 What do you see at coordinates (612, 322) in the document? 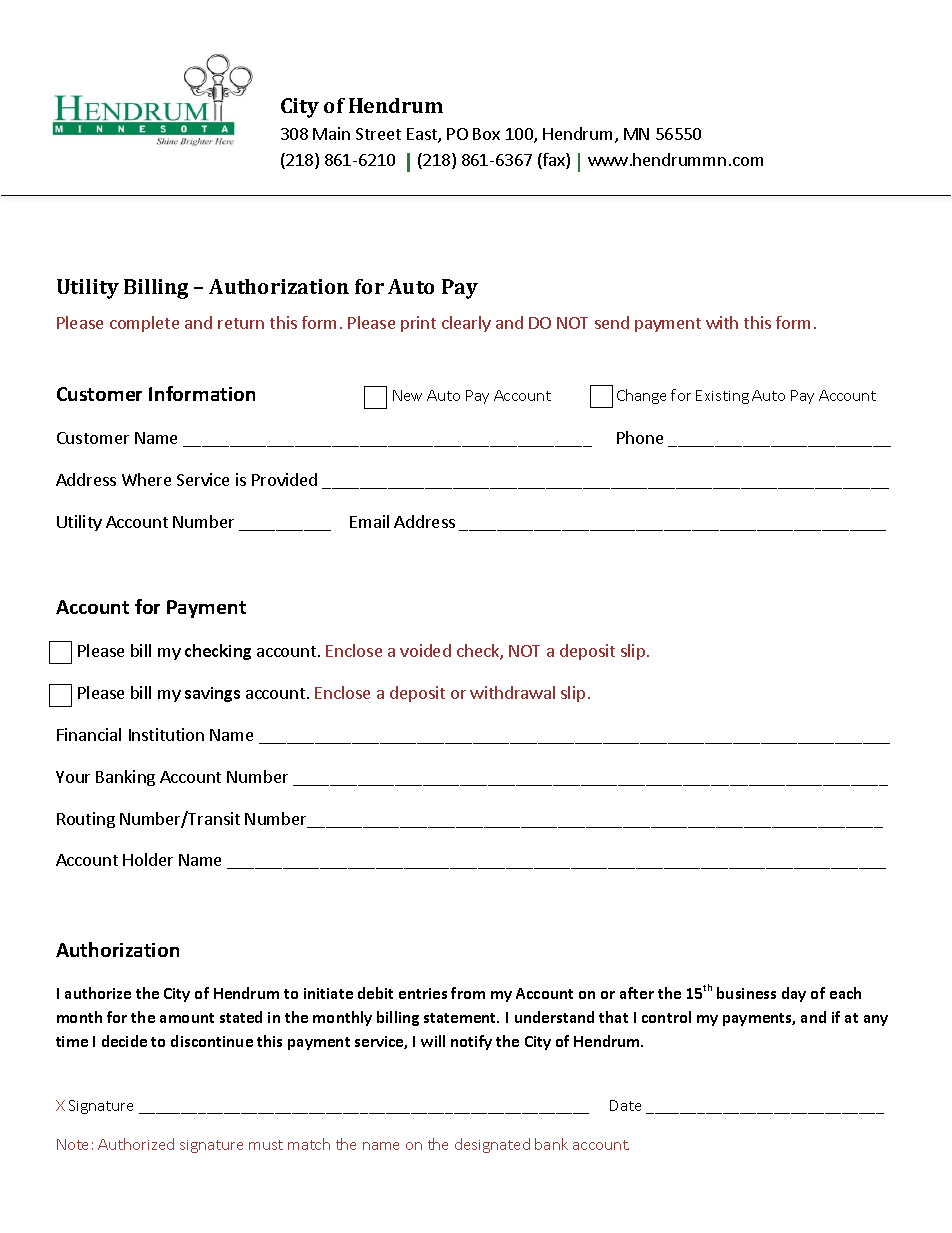
I see `send` at bounding box center [612, 322].
